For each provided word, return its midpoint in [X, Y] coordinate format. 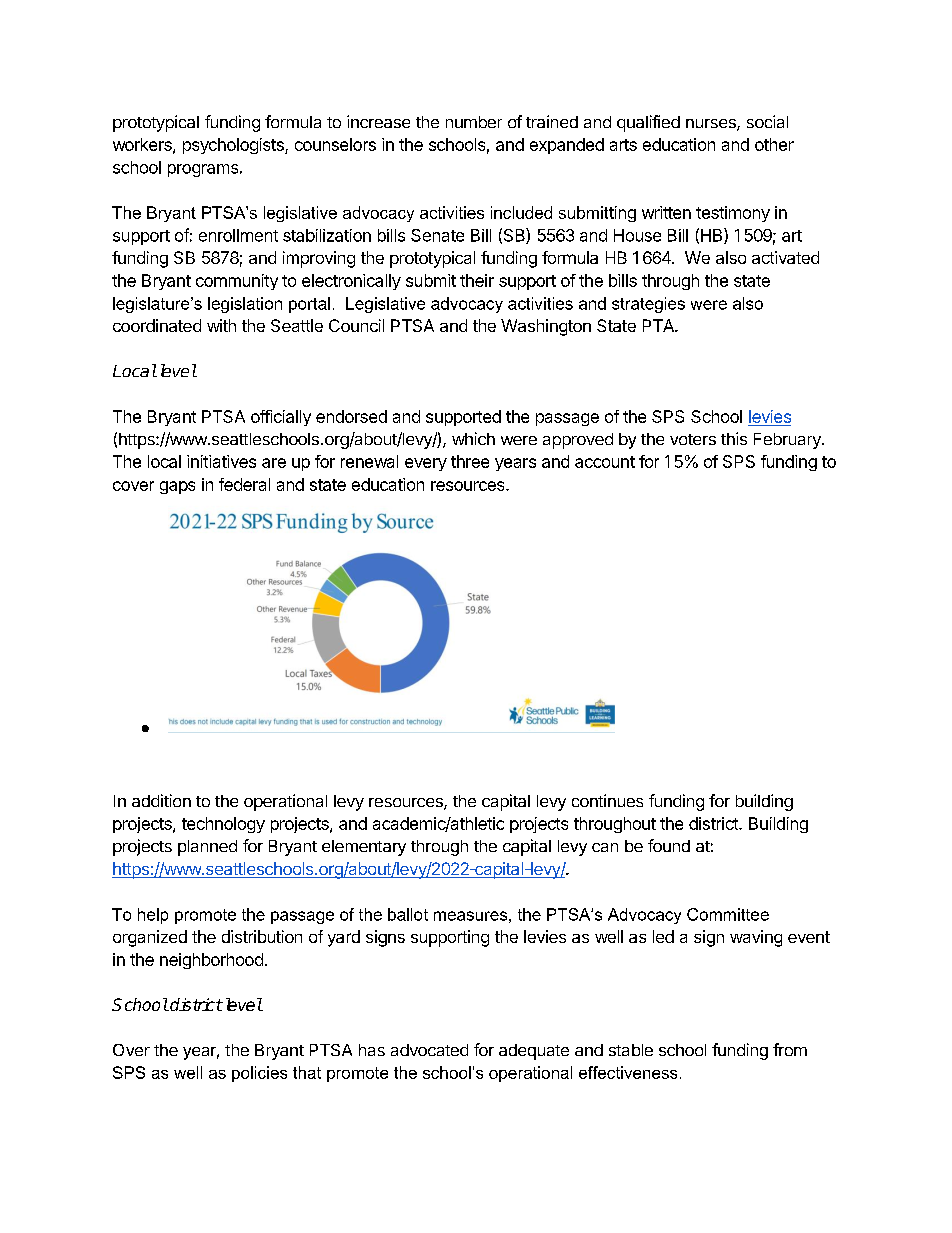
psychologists [234, 146]
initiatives [221, 461]
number [474, 122]
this [734, 438]
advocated [429, 1050]
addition [161, 800]
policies [259, 1074]
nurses [712, 125]
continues [607, 800]
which [473, 438]
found [669, 845]
